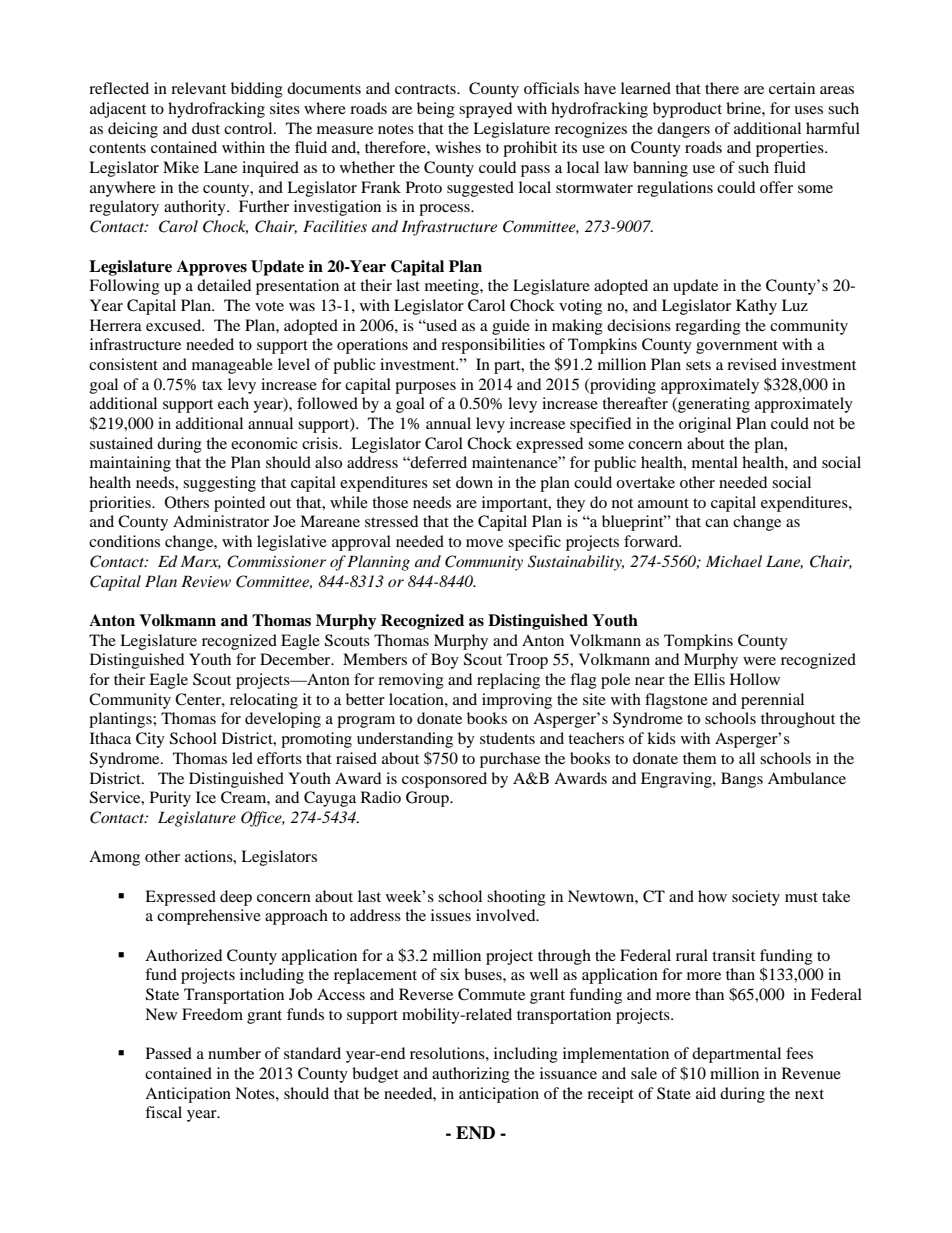 The height and width of the image is (1233, 952). What do you see at coordinates (150, 740) in the image?
I see `City` at bounding box center [150, 740].
